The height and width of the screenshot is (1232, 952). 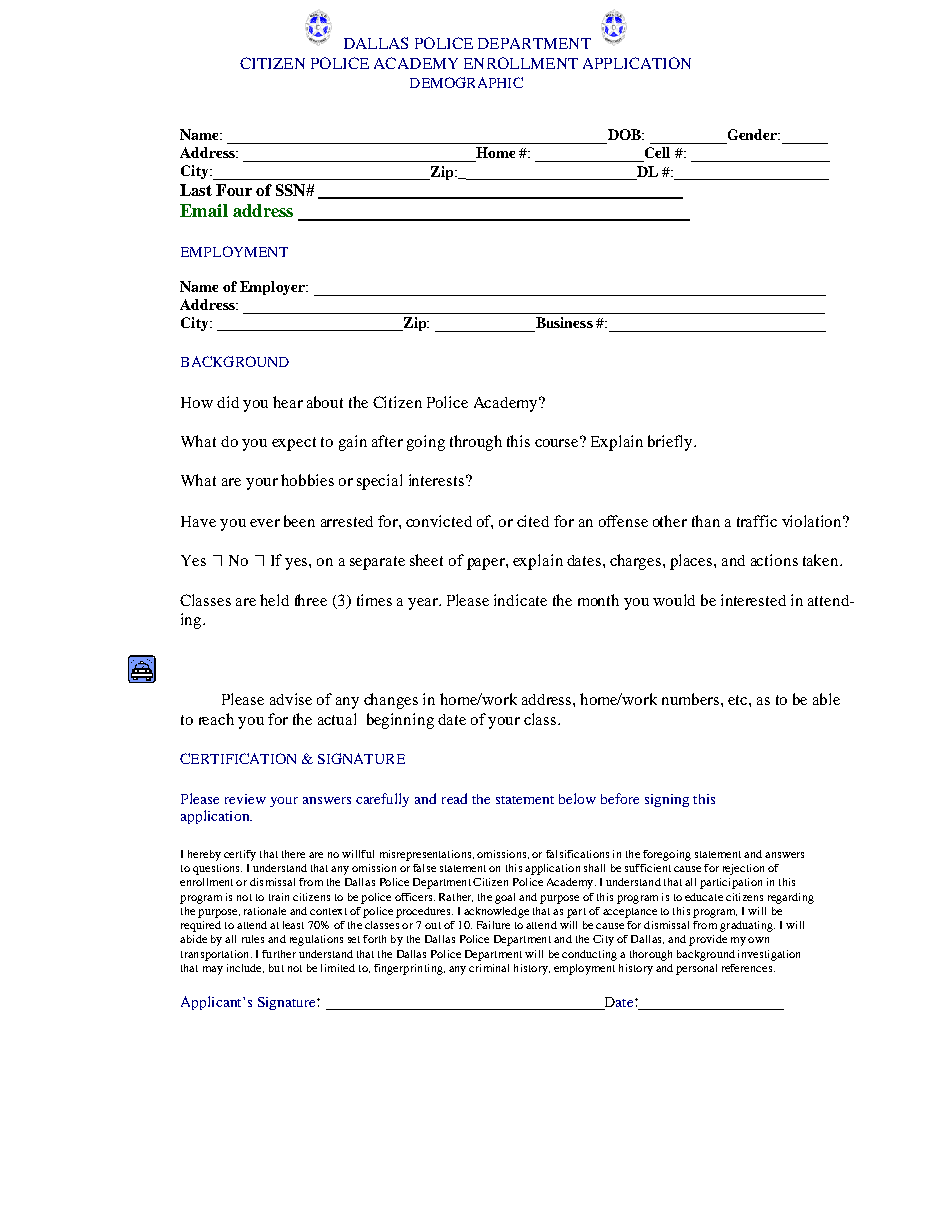 What do you see at coordinates (757, 521) in the screenshot?
I see `traffic` at bounding box center [757, 521].
